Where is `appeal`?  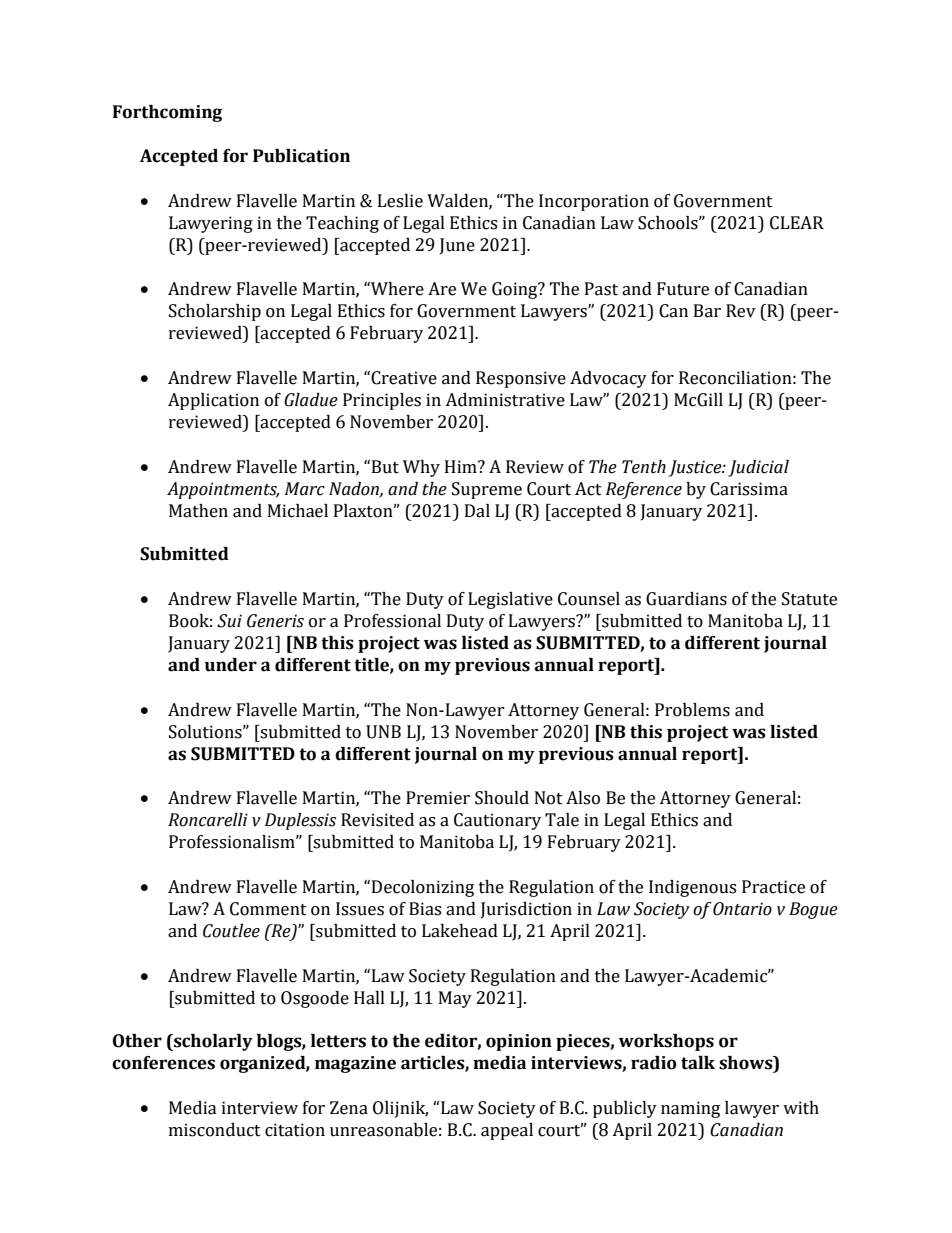 appeal is located at coordinates (507, 1131).
